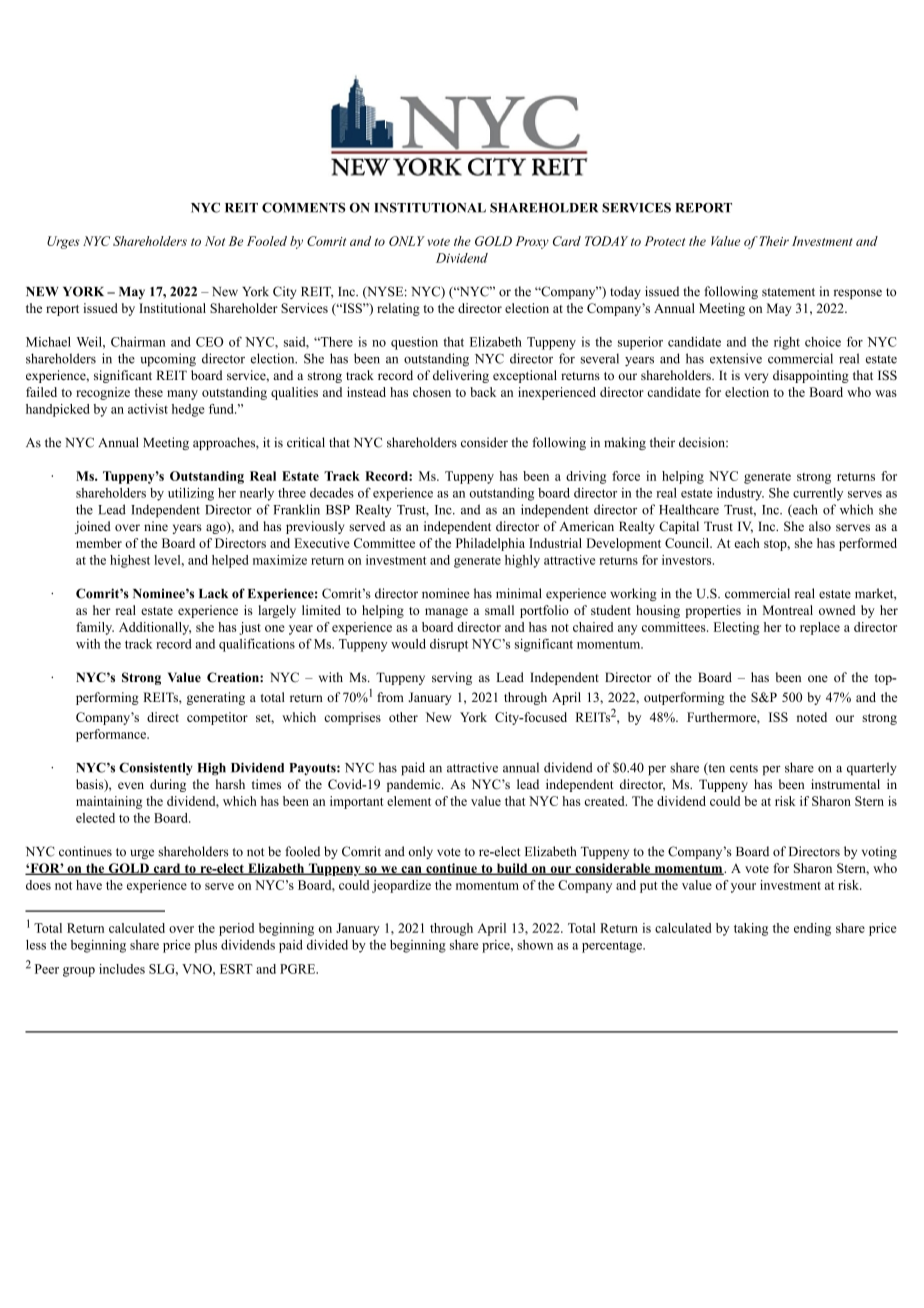 Image resolution: width=924 pixels, height=1308 pixels. I want to click on COMMENTS, so click(304, 207).
